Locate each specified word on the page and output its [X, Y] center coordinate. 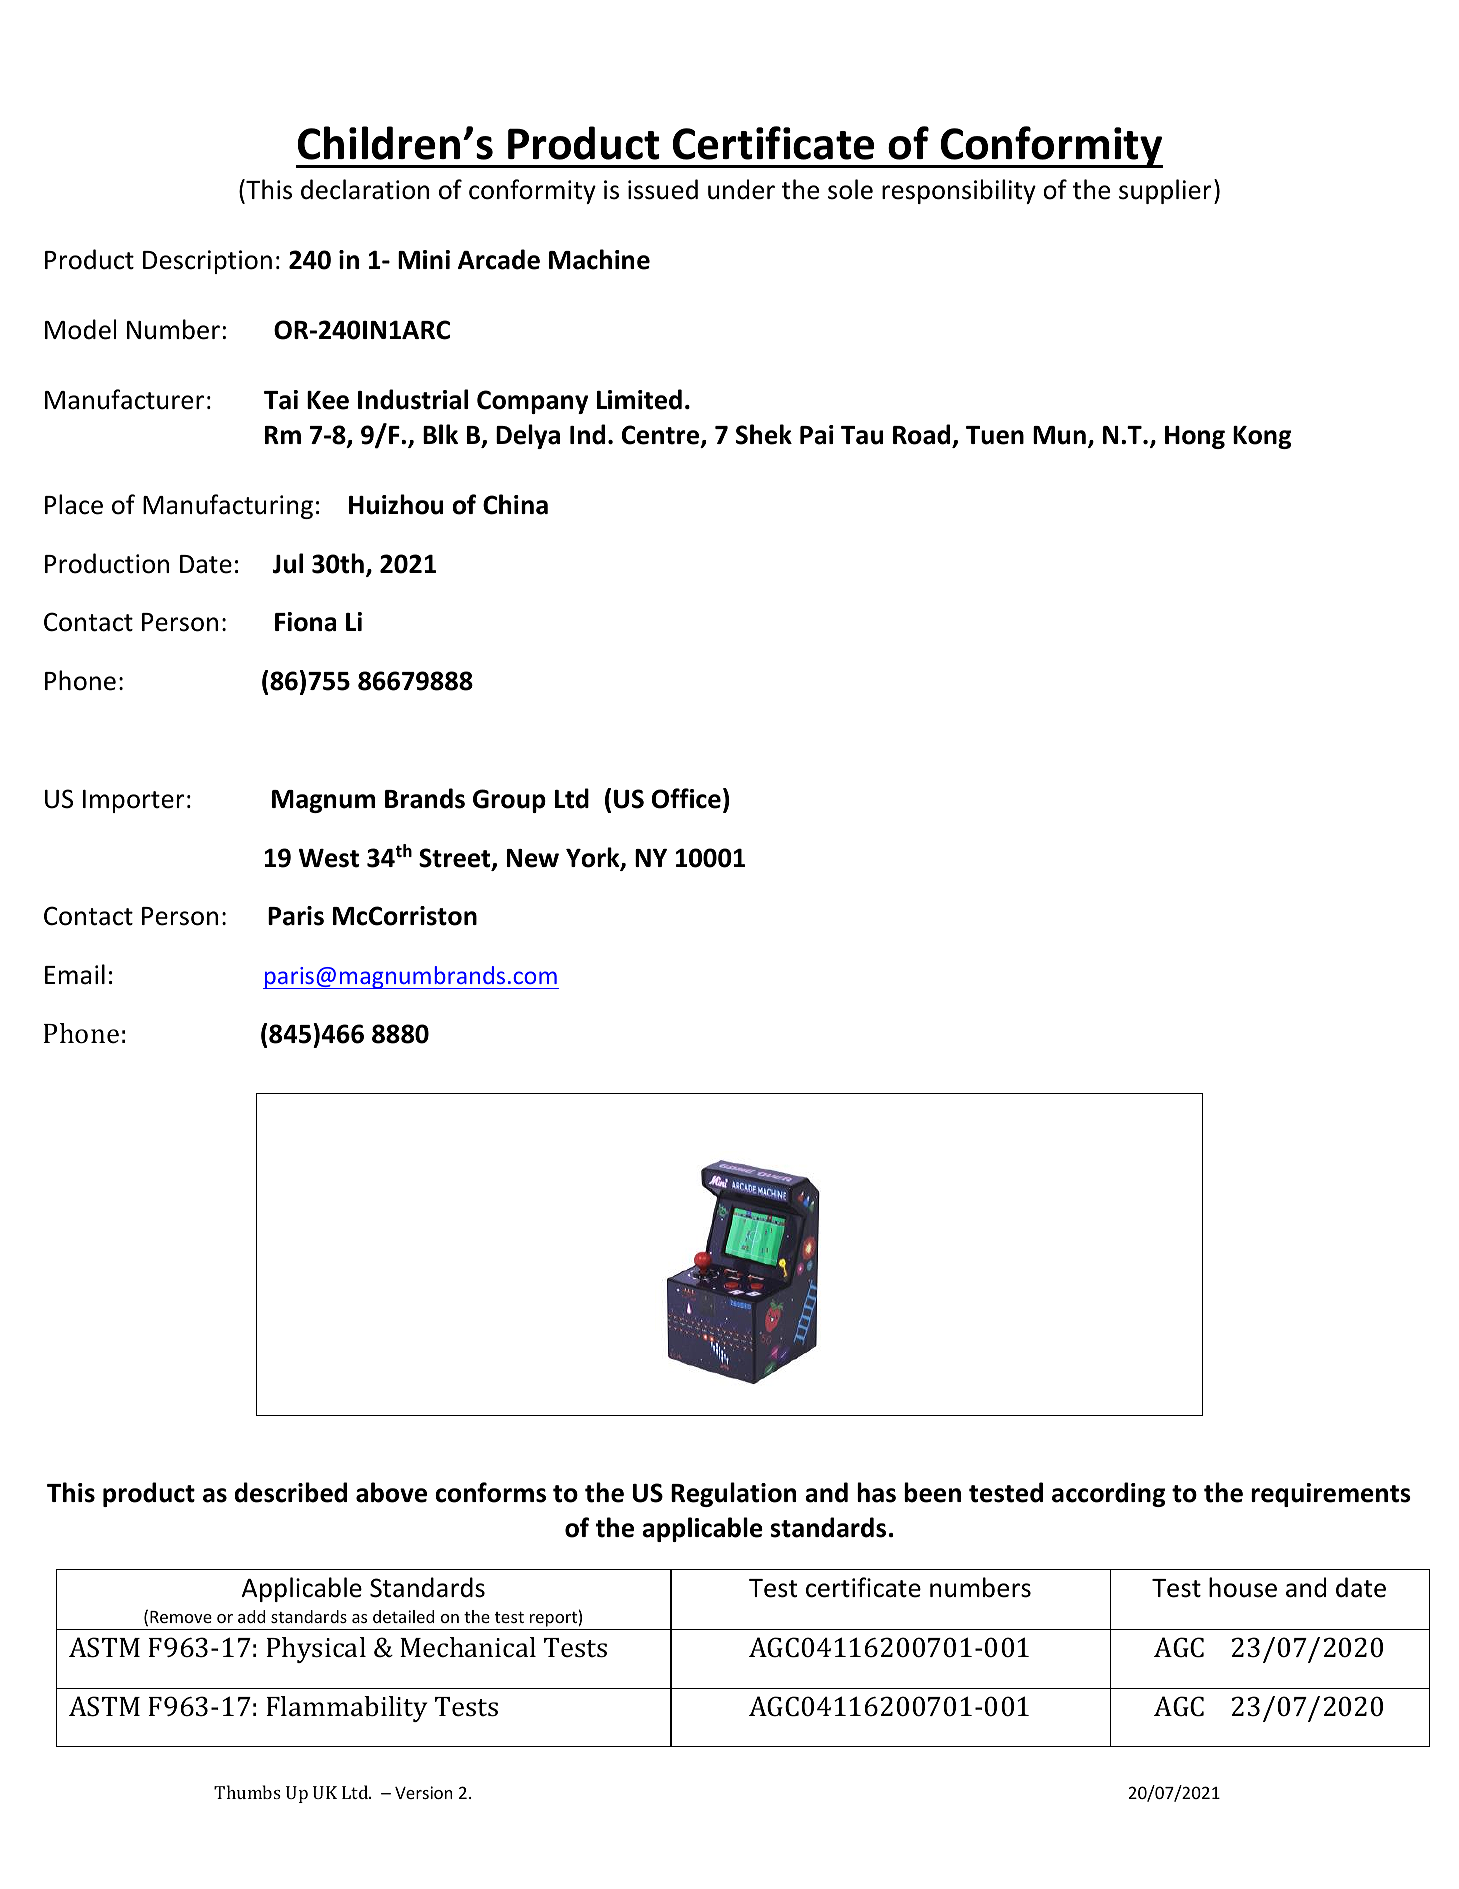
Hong [1195, 437]
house [1243, 1587]
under [741, 189]
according [1109, 1494]
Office [686, 798]
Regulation [733, 1494]
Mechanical [468, 1647]
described [291, 1492]
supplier [1165, 191]
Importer [134, 801]
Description [207, 262]
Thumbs [247, 1792]
